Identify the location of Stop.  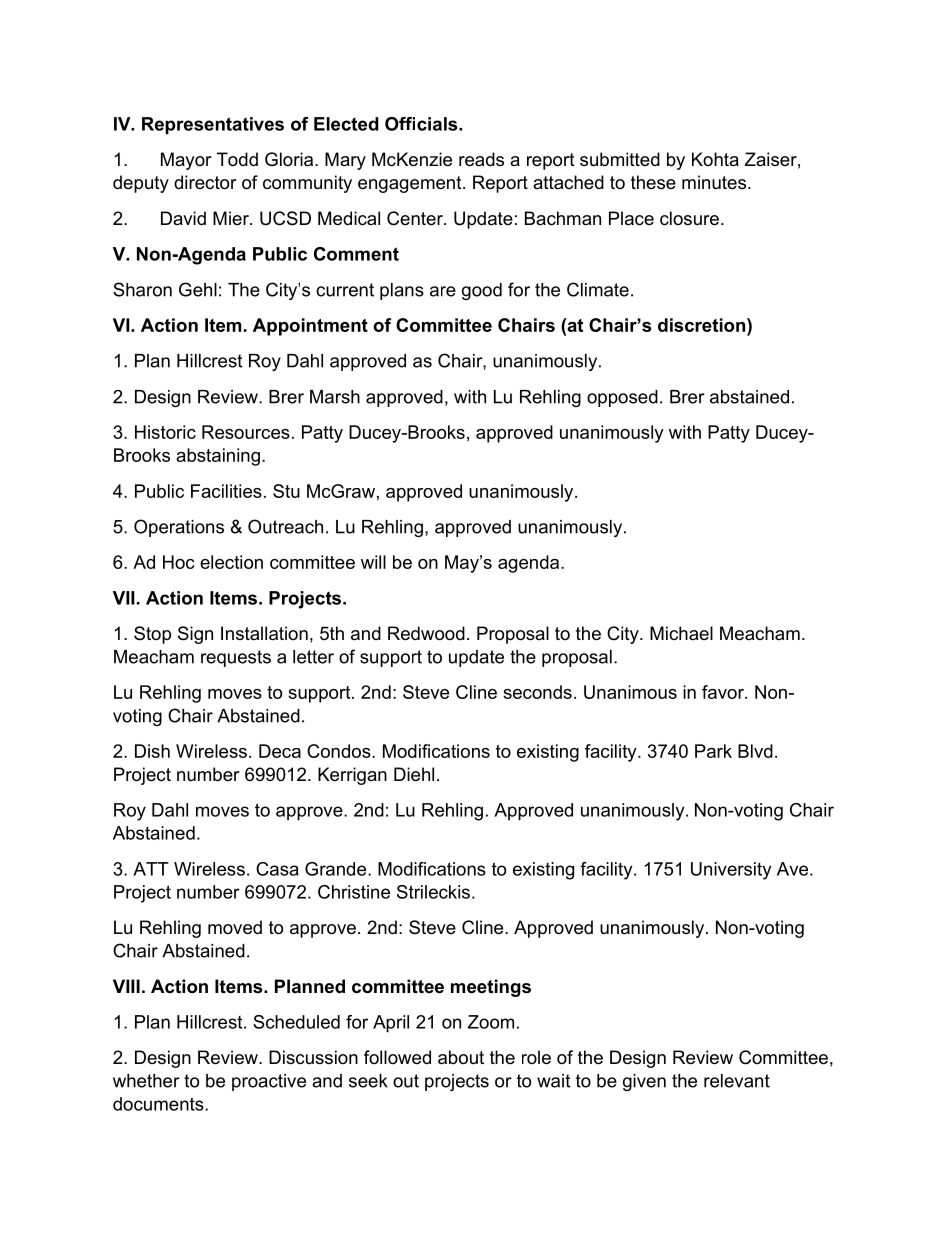
(152, 635).
